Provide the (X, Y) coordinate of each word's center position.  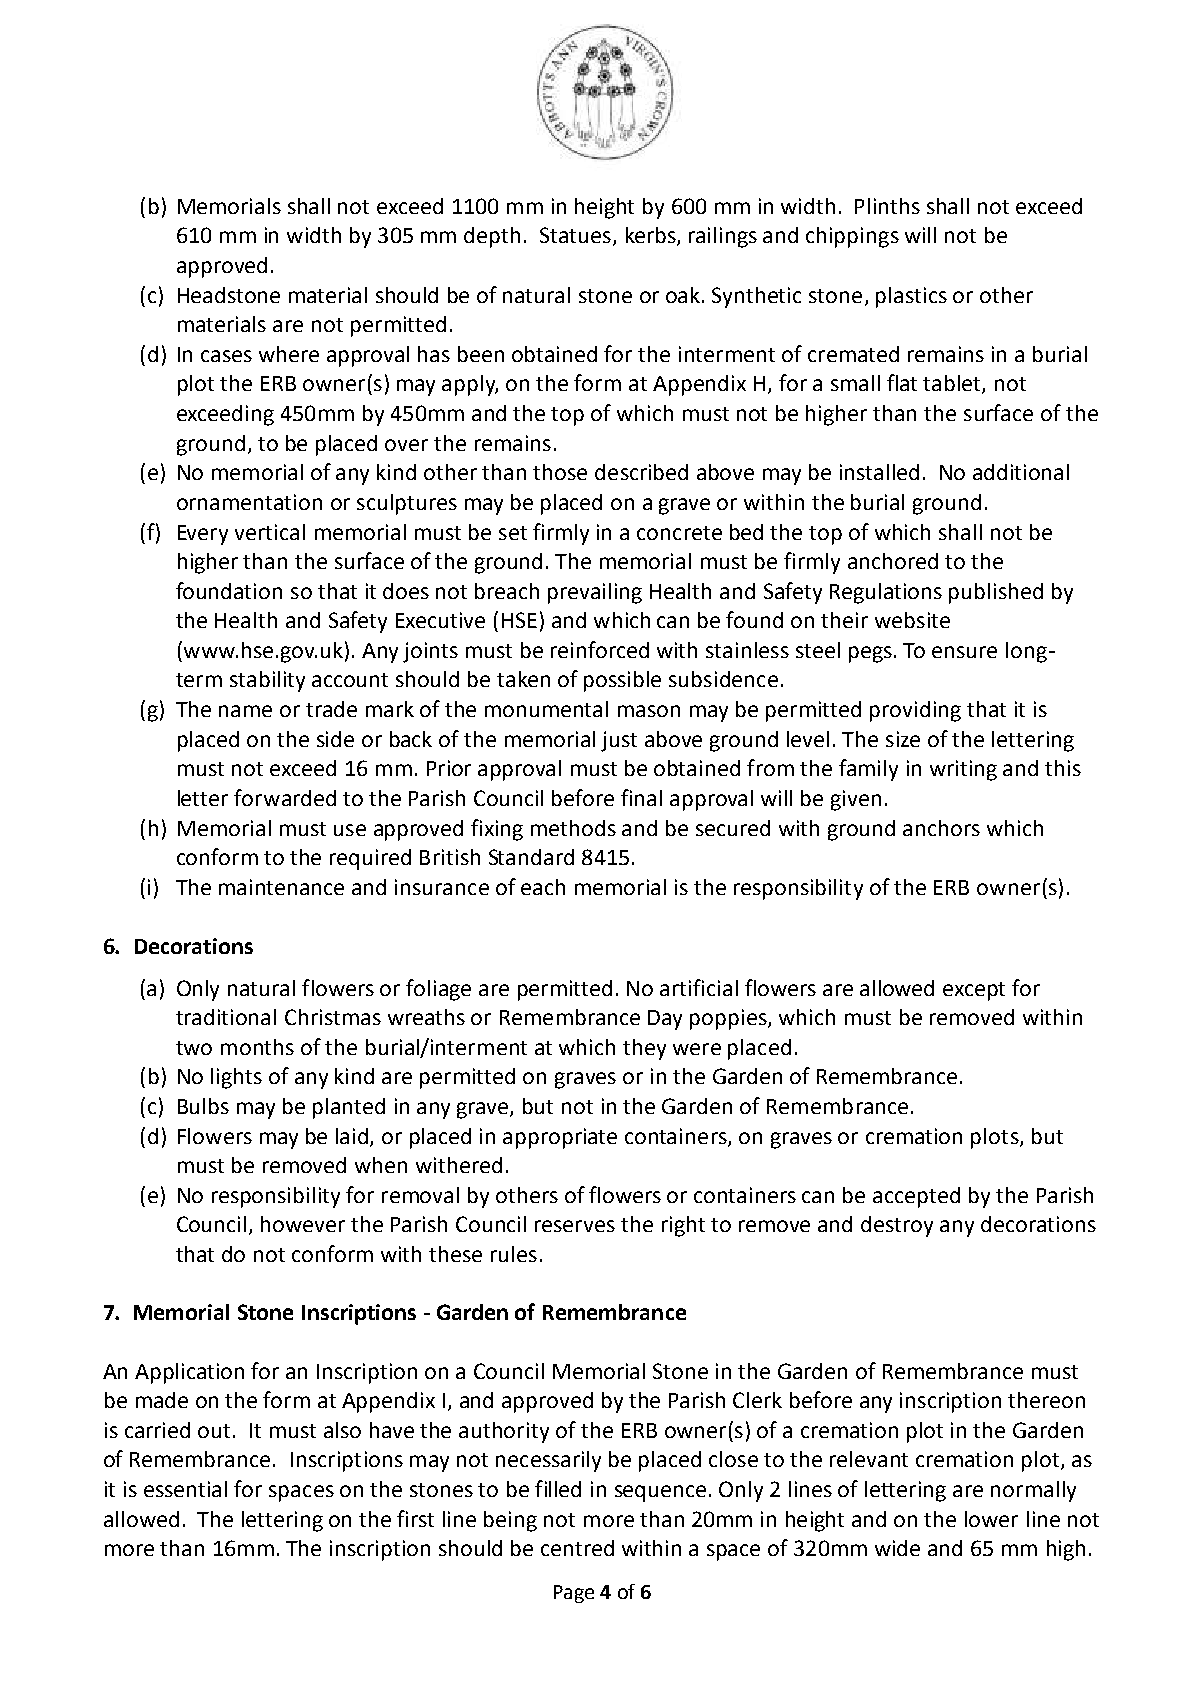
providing (915, 711)
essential (185, 1489)
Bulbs (203, 1106)
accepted (916, 1197)
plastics (911, 297)
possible (622, 681)
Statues (575, 235)
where (289, 354)
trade (331, 709)
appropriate (560, 1138)
